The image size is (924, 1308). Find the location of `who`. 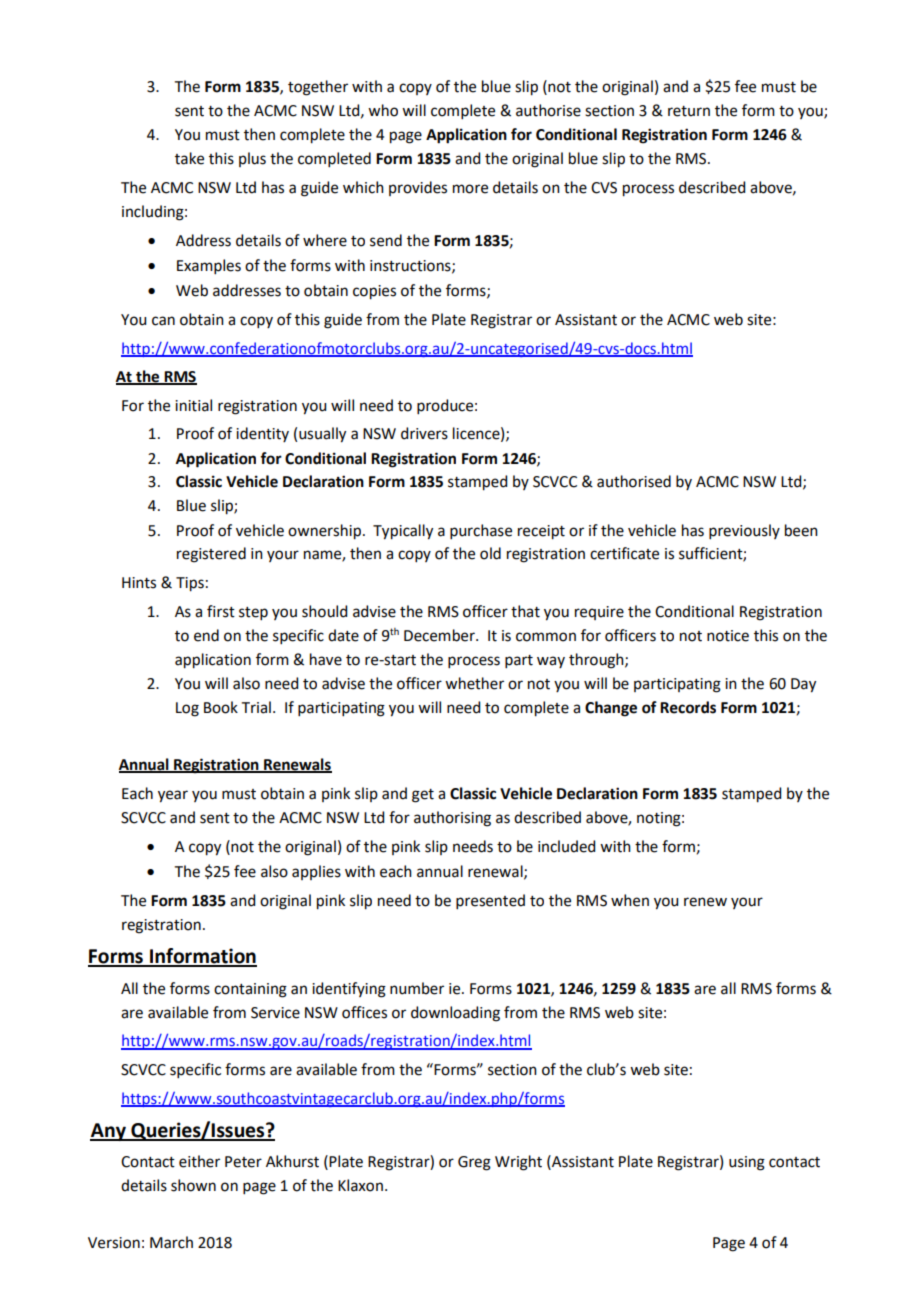

who is located at coordinates (383, 110).
